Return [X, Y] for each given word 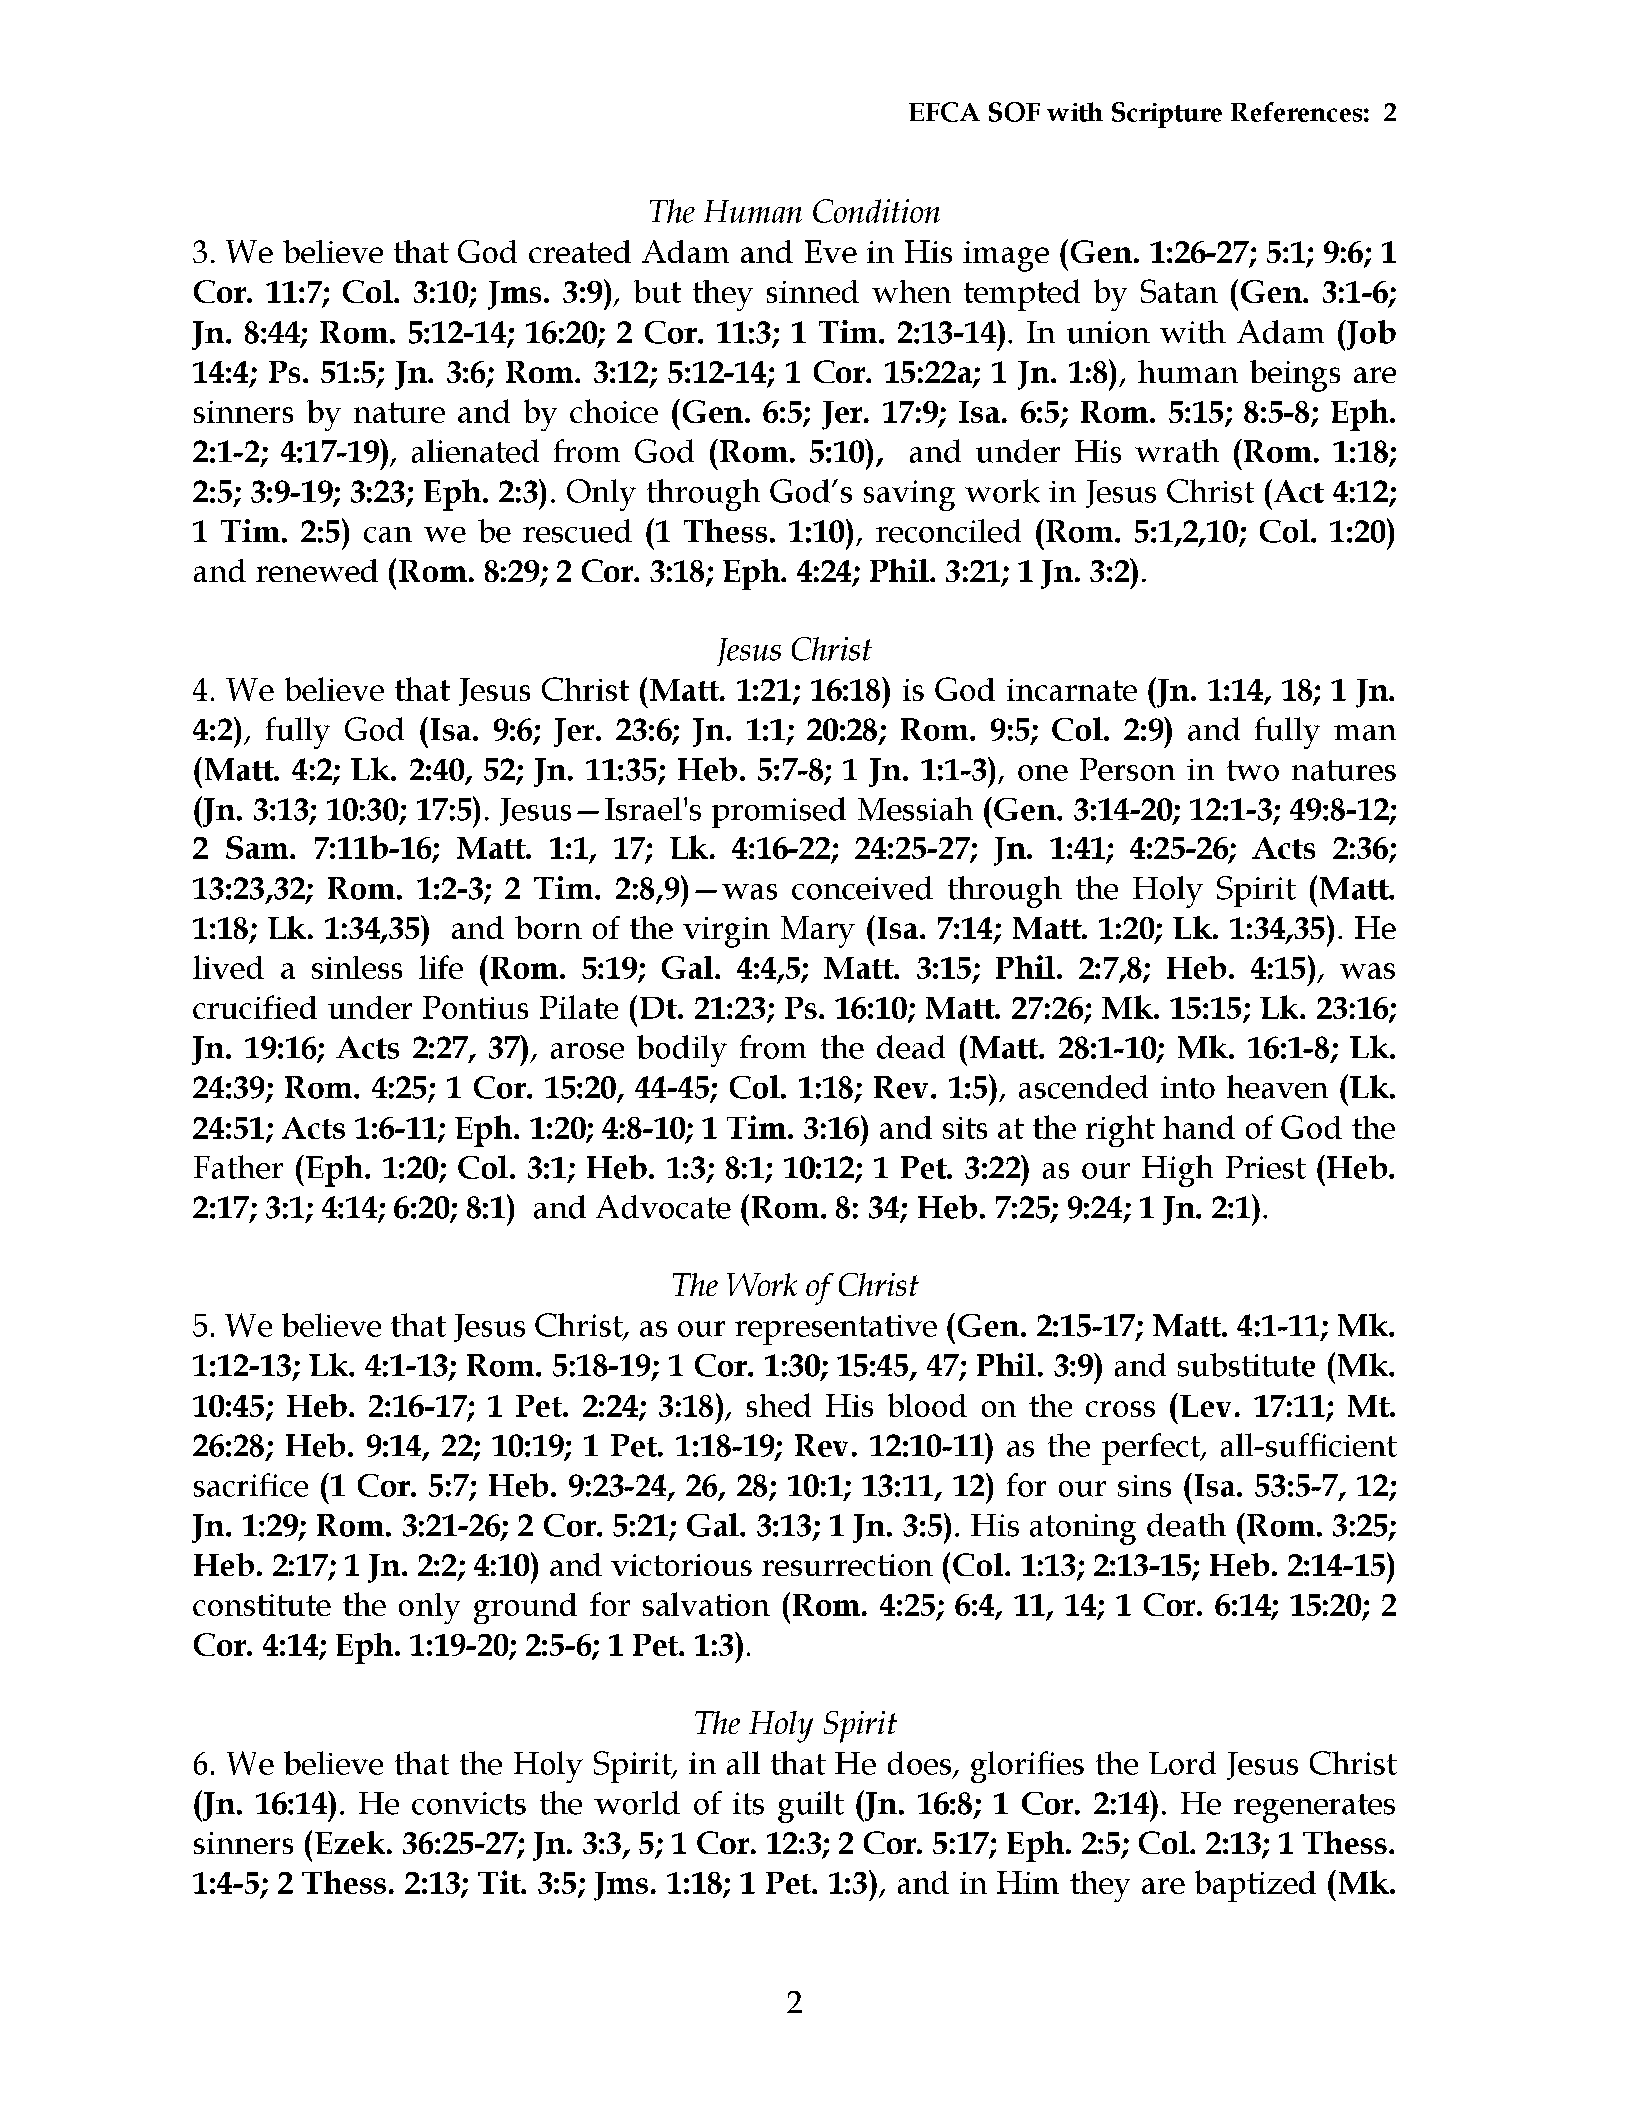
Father [238, 1167]
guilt [811, 1807]
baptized [1255, 1886]
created [580, 251]
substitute [1246, 1365]
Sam [258, 847]
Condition [876, 211]
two [1253, 770]
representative [836, 1330]
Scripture [1167, 115]
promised [779, 812]
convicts [469, 1803]
